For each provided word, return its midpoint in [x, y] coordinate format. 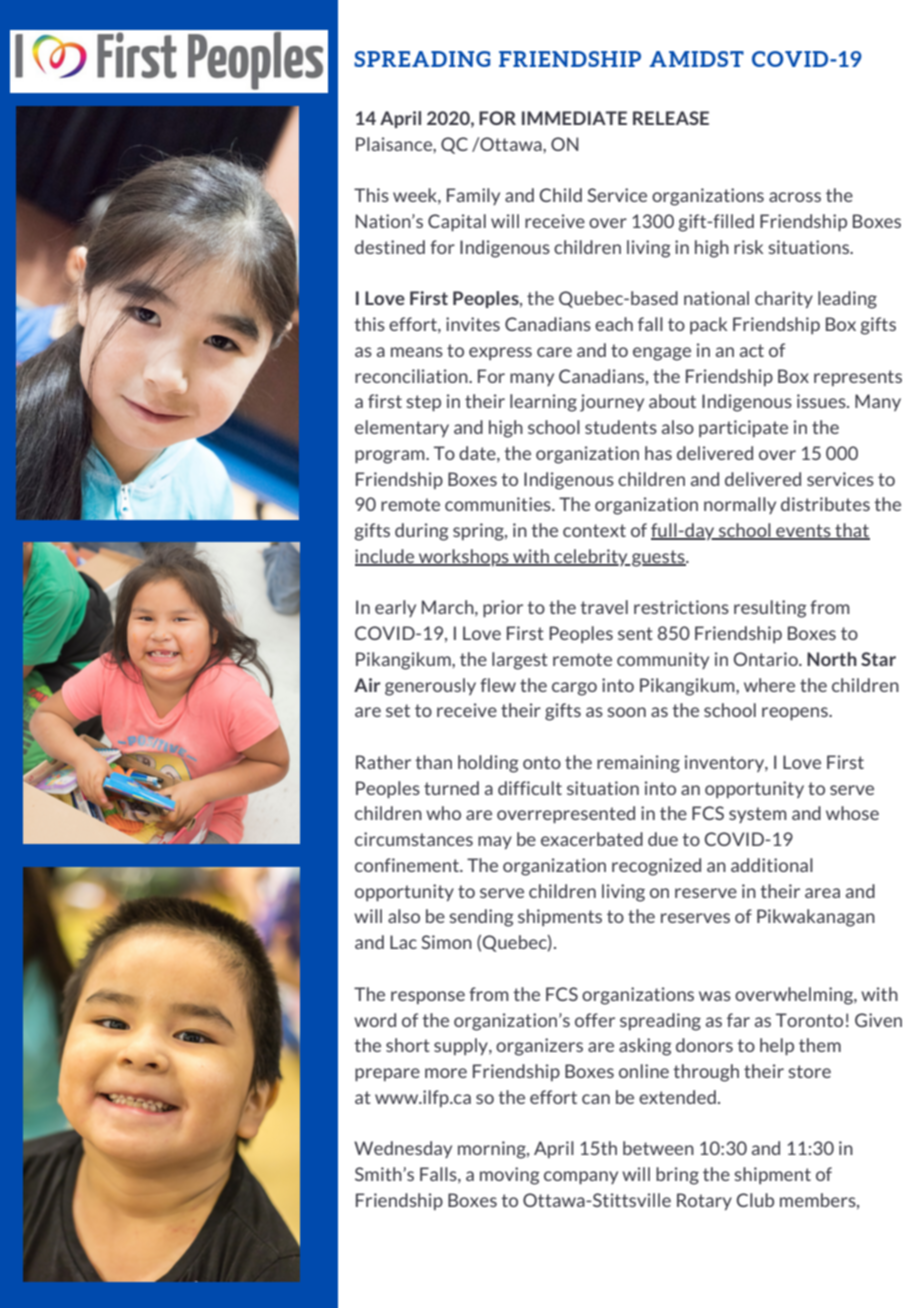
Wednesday [403, 1149]
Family [473, 196]
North [832, 659]
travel [604, 607]
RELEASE [671, 118]
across [795, 197]
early [395, 608]
